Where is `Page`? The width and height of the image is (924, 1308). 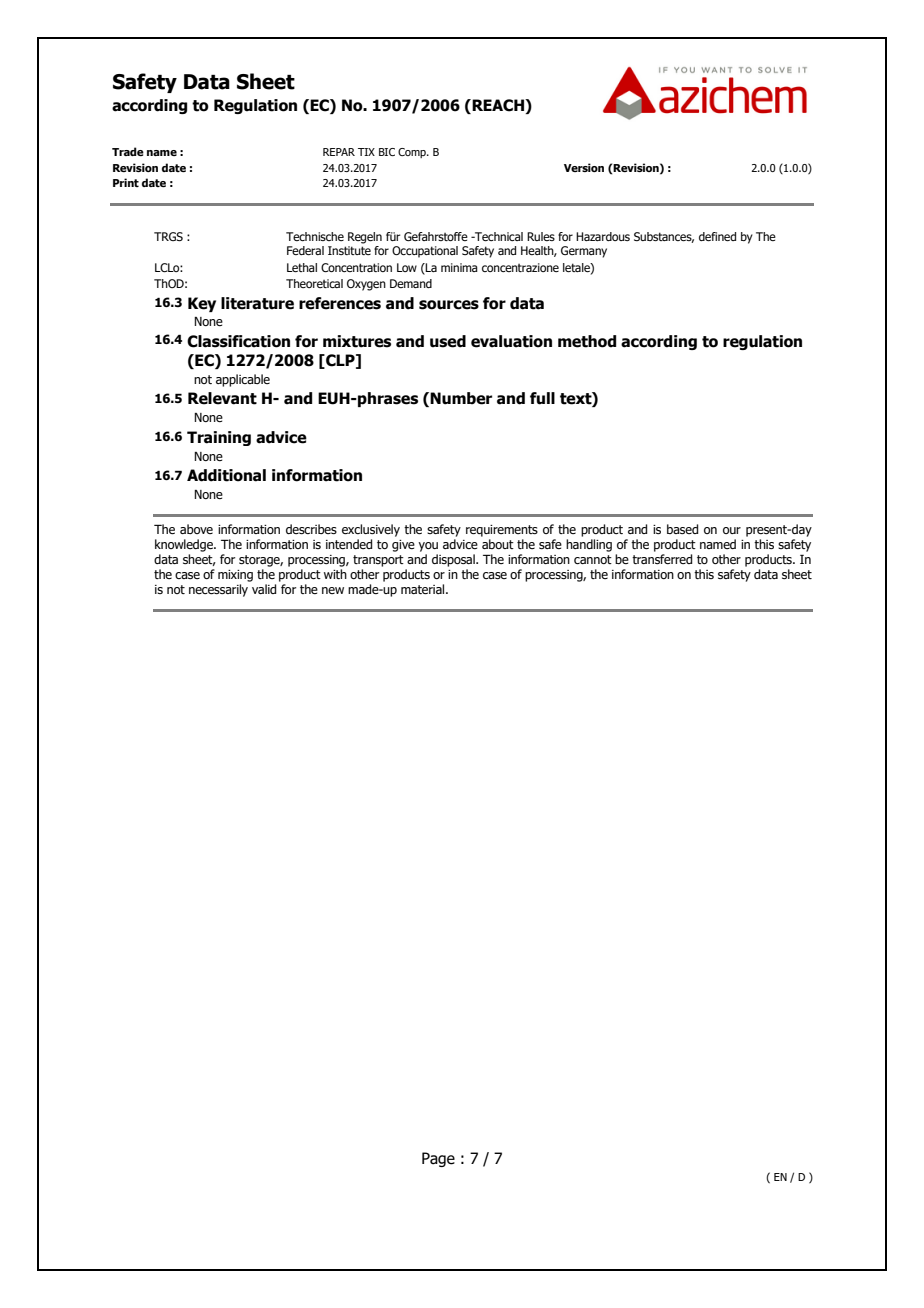
Page is located at coordinates (438, 1159).
